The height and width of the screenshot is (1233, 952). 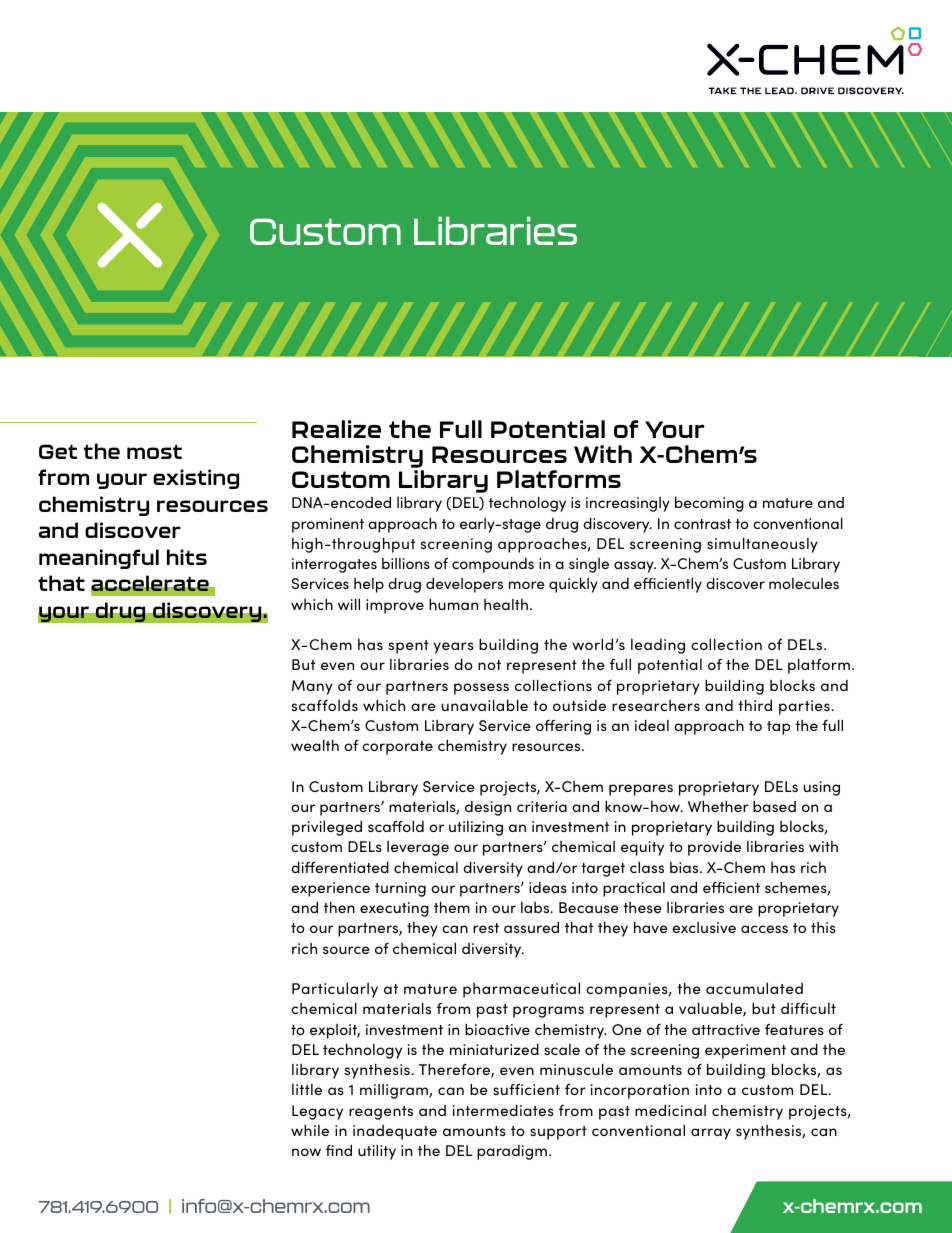 What do you see at coordinates (521, 990) in the screenshot?
I see `pharmaceutical` at bounding box center [521, 990].
